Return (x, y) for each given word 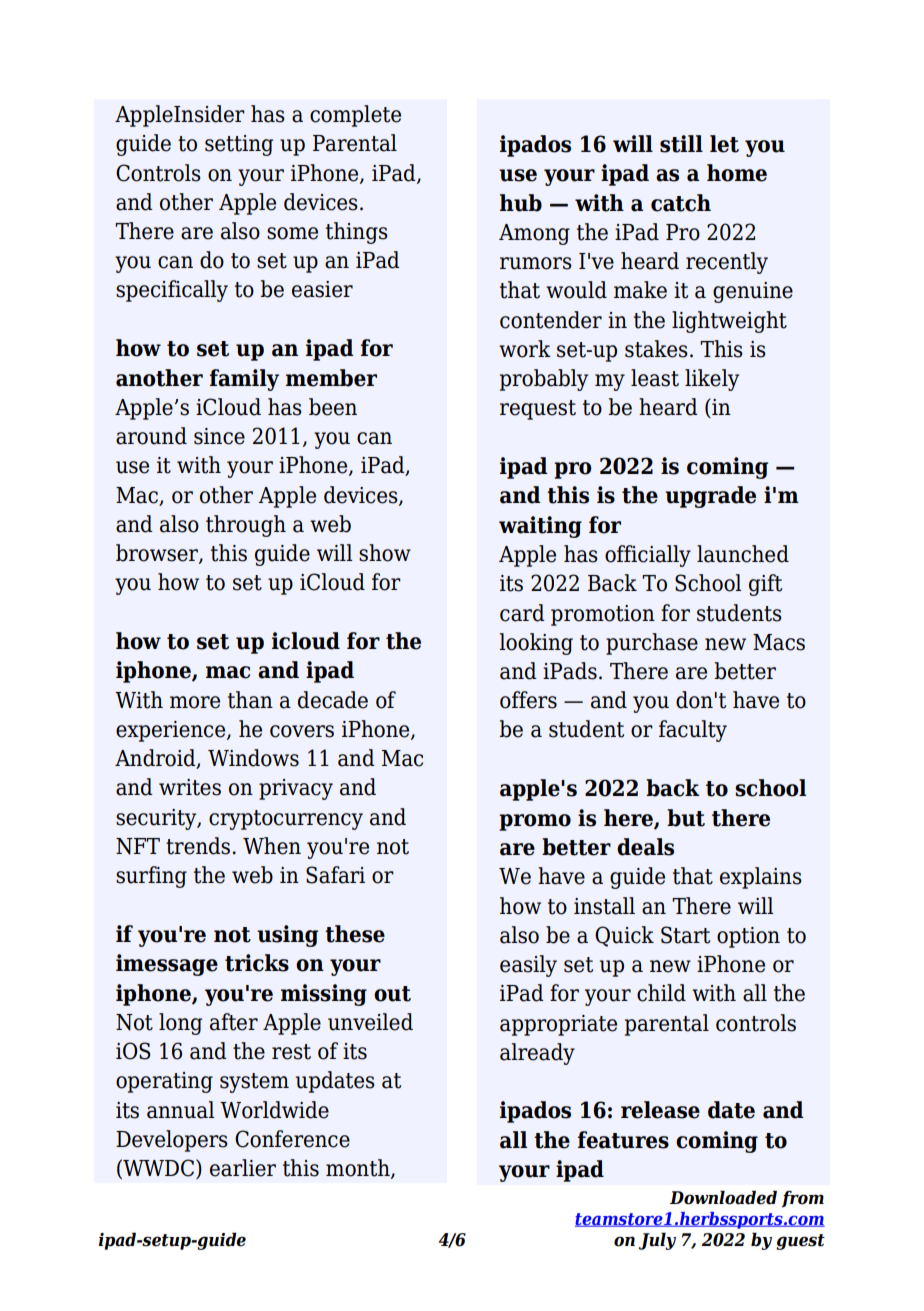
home (737, 173)
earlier (243, 1168)
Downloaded (723, 1197)
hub (521, 203)
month (359, 1169)
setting (239, 145)
